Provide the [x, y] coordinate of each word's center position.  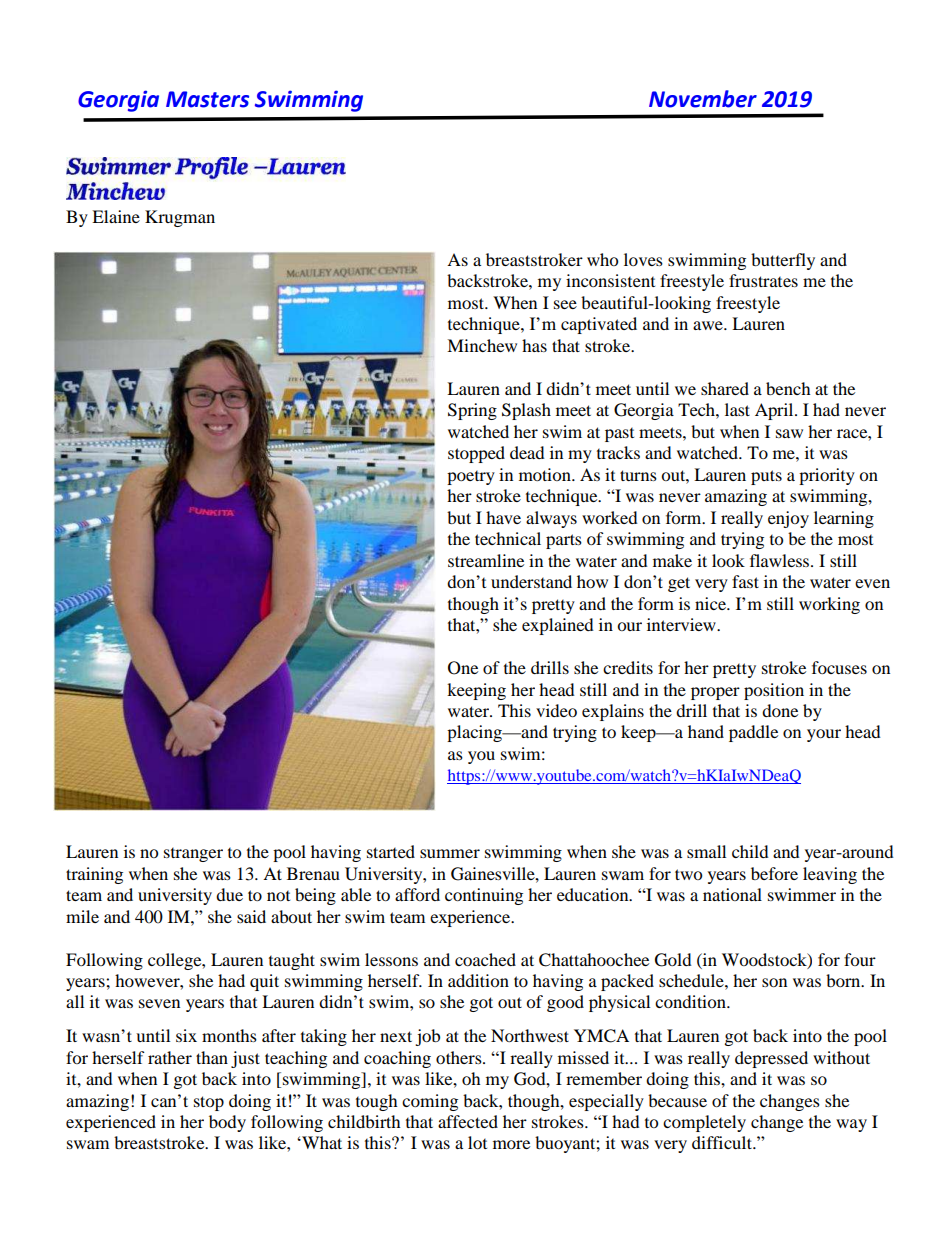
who [602, 259]
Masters [207, 99]
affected [468, 1121]
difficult [723, 1142]
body [227, 1123]
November [703, 99]
